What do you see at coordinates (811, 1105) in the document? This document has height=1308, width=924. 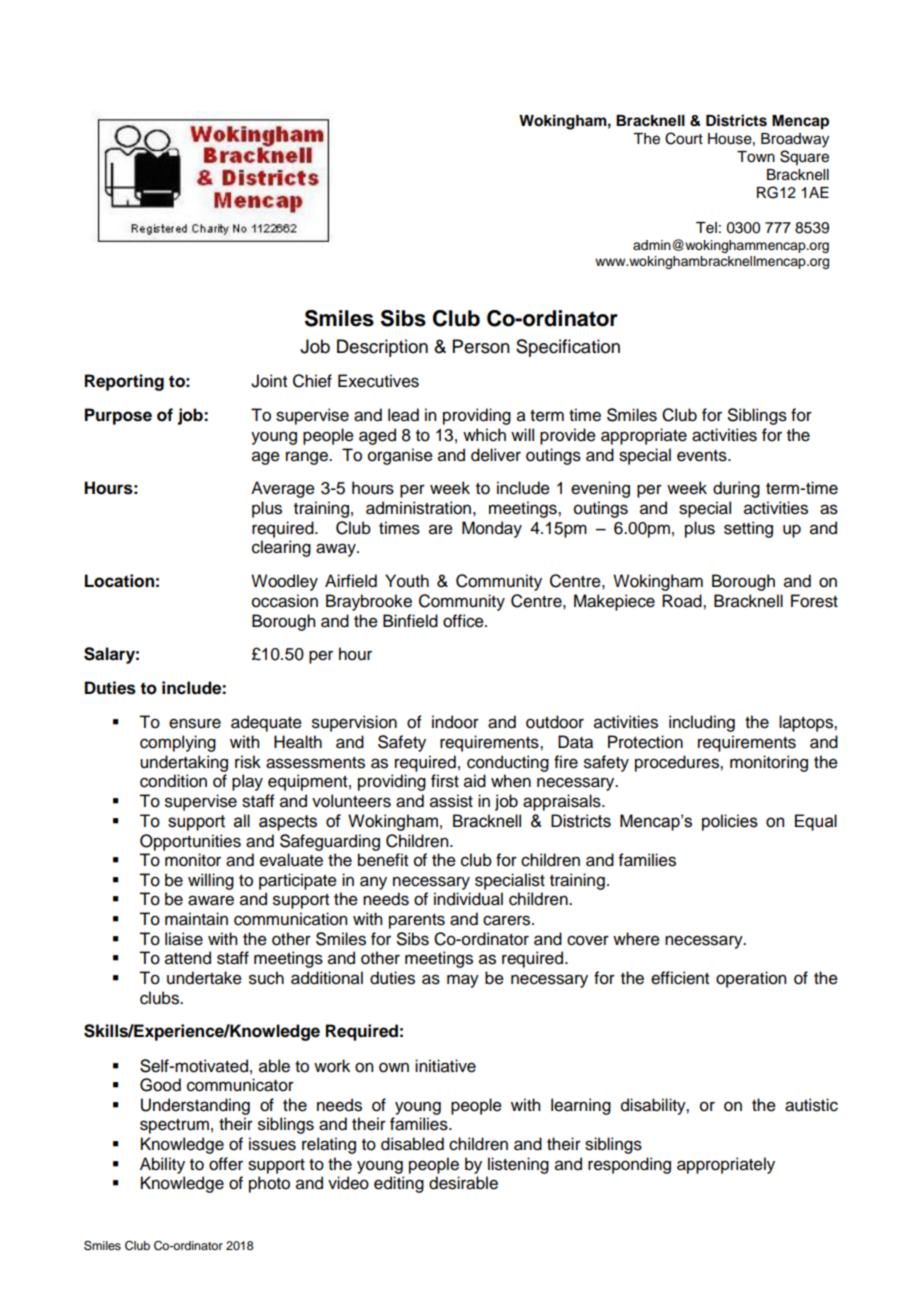 I see `autistic` at bounding box center [811, 1105].
